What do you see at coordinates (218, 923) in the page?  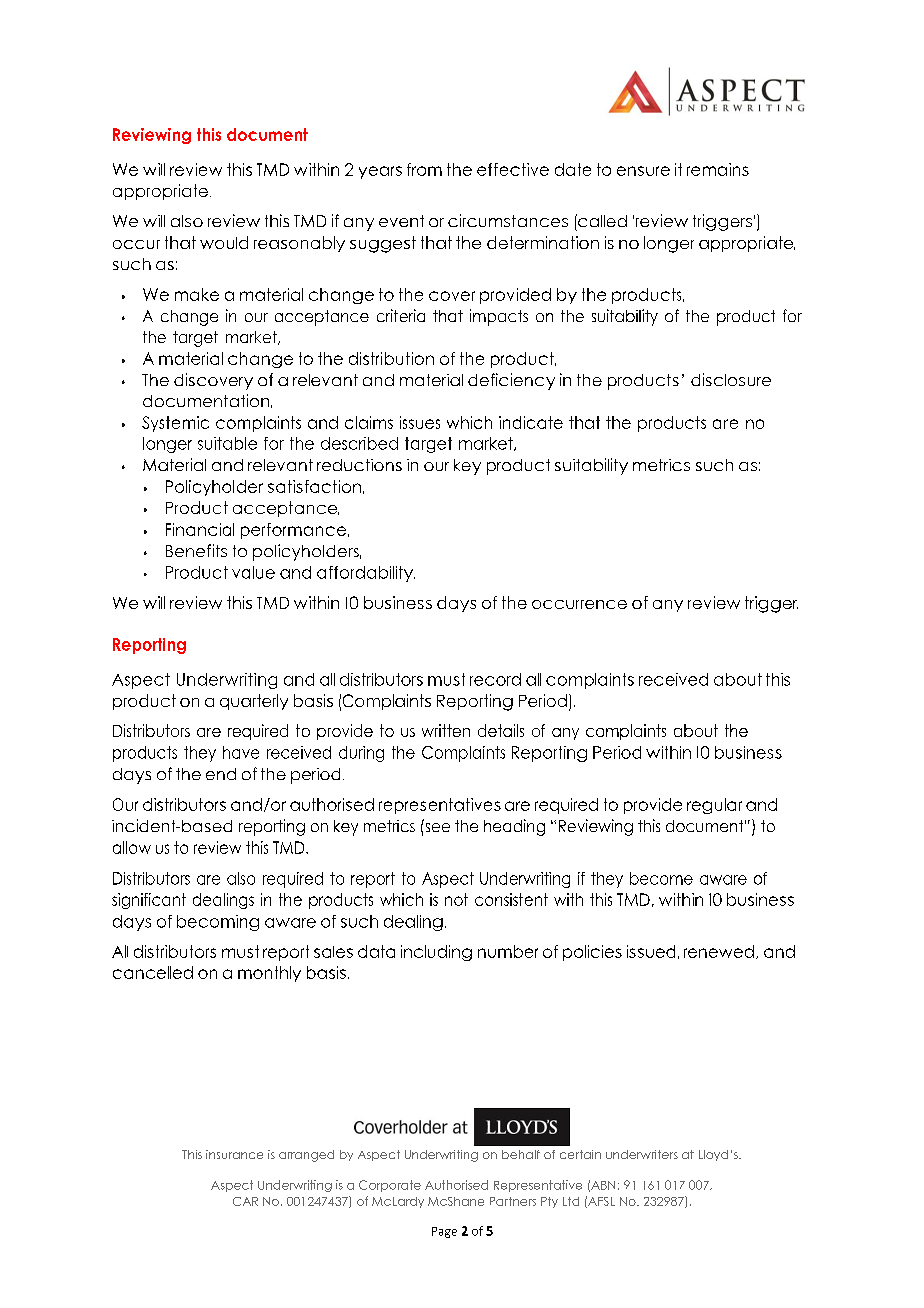 I see `becoming` at bounding box center [218, 923].
